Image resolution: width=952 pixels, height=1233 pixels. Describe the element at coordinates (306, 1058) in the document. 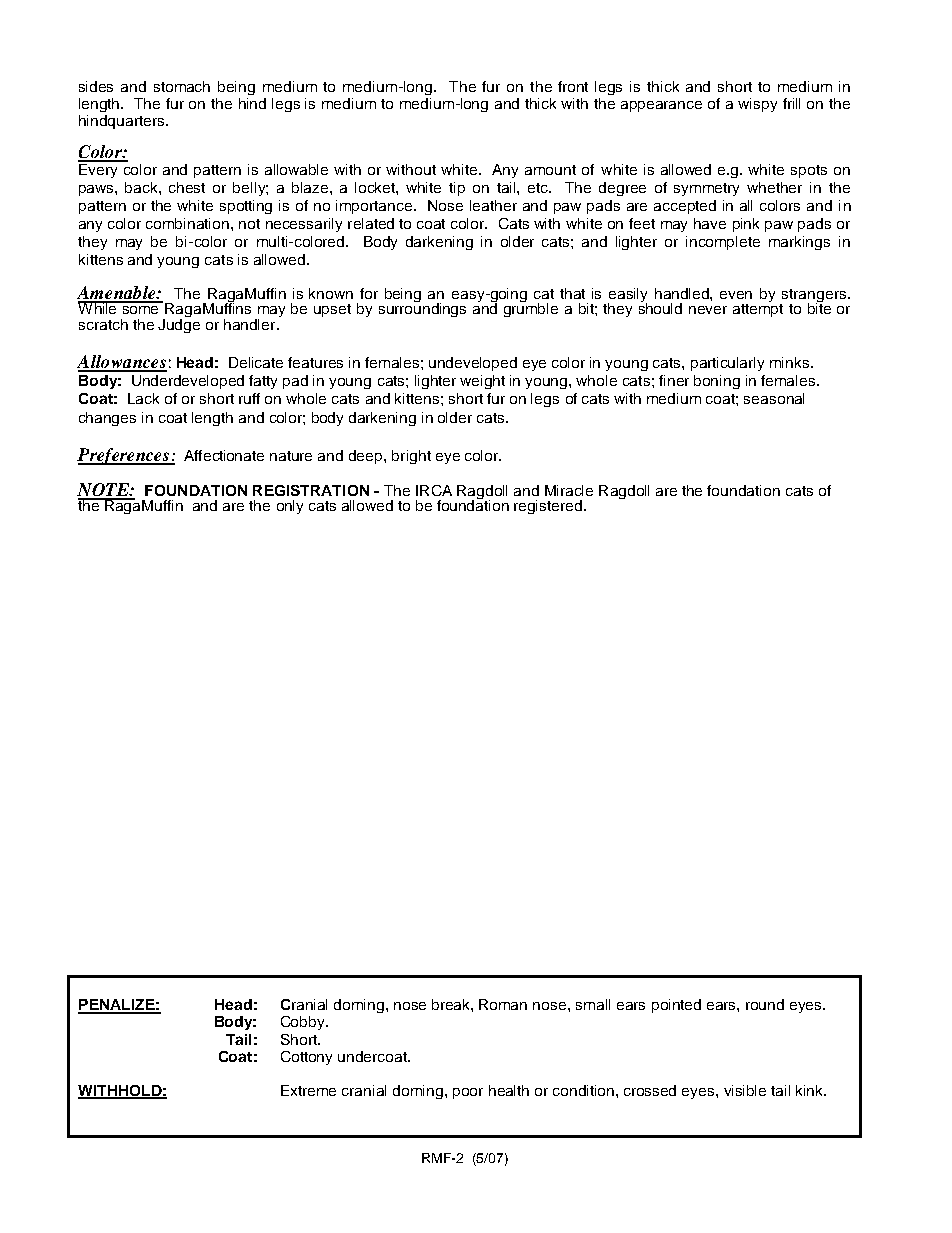

I see `Cottony` at that location.
